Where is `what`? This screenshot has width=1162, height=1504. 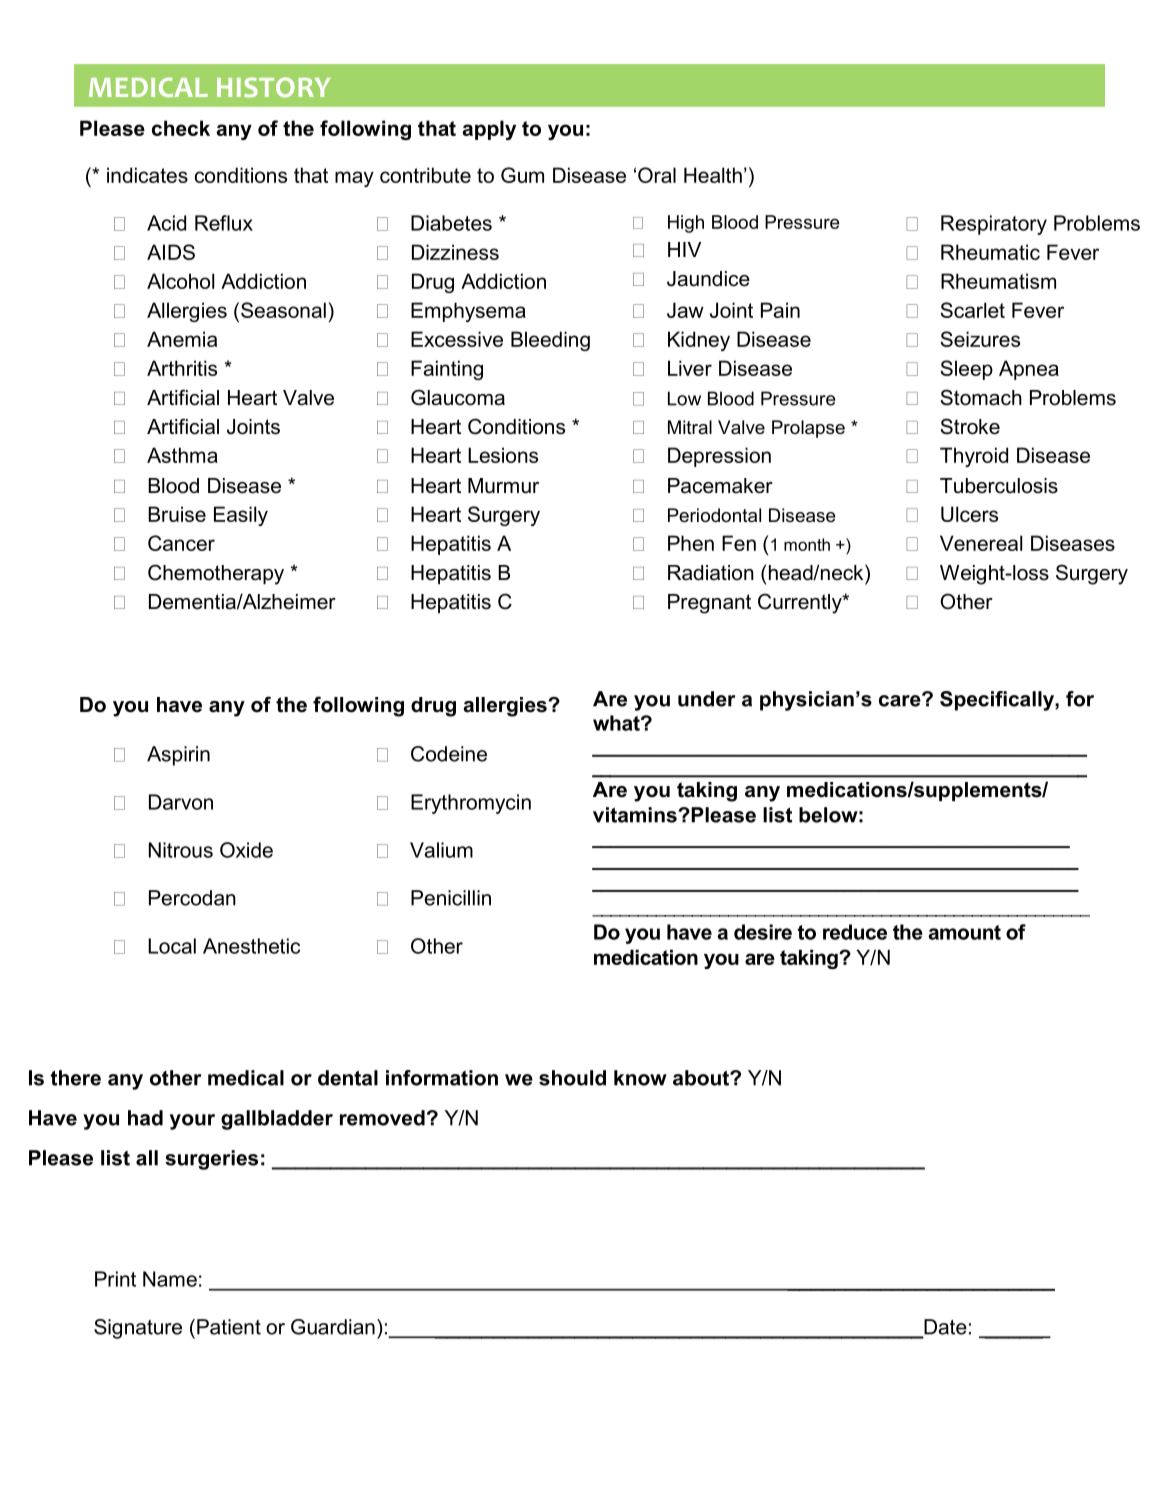 what is located at coordinates (617, 723).
